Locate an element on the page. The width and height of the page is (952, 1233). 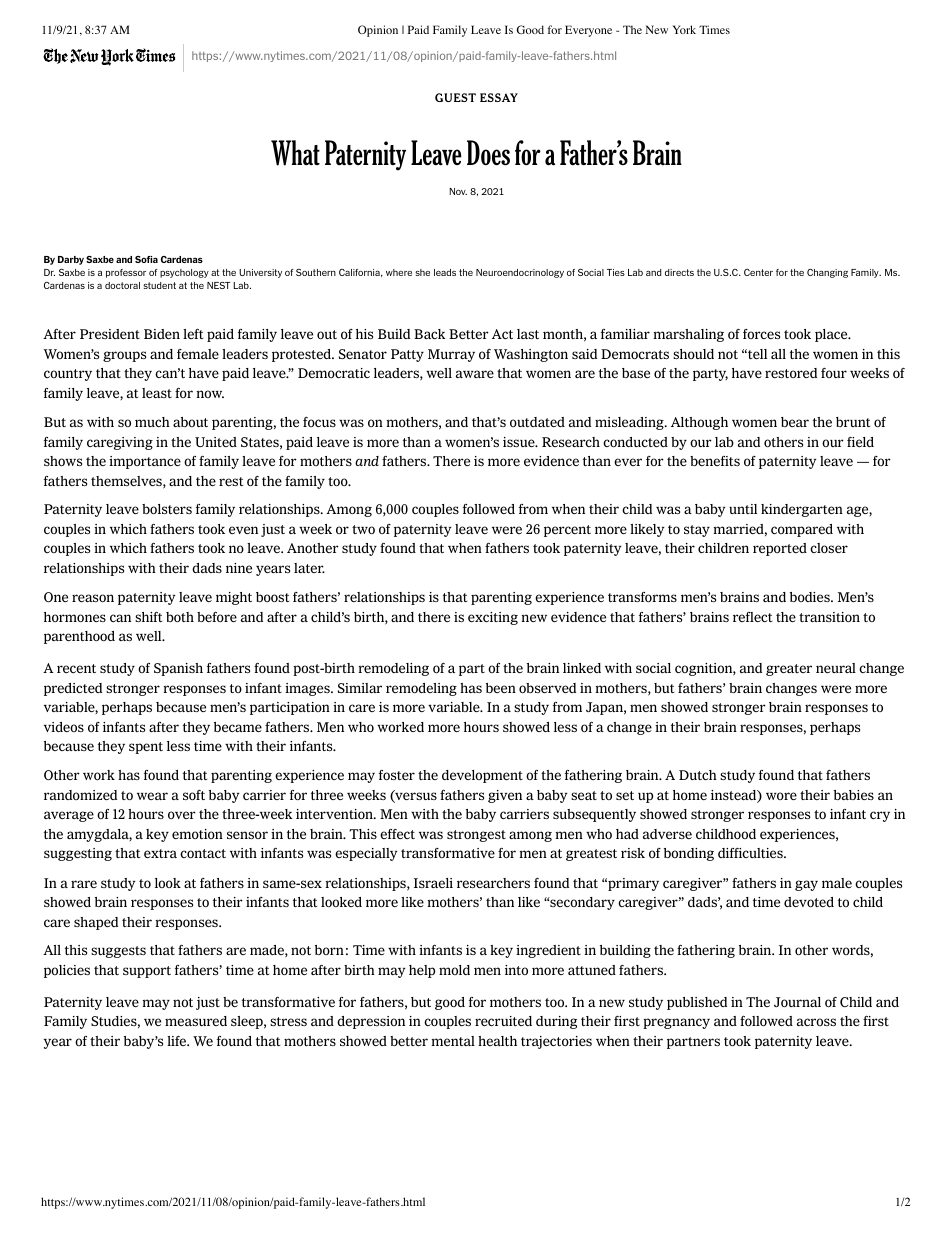
What is located at coordinates (295, 153).
